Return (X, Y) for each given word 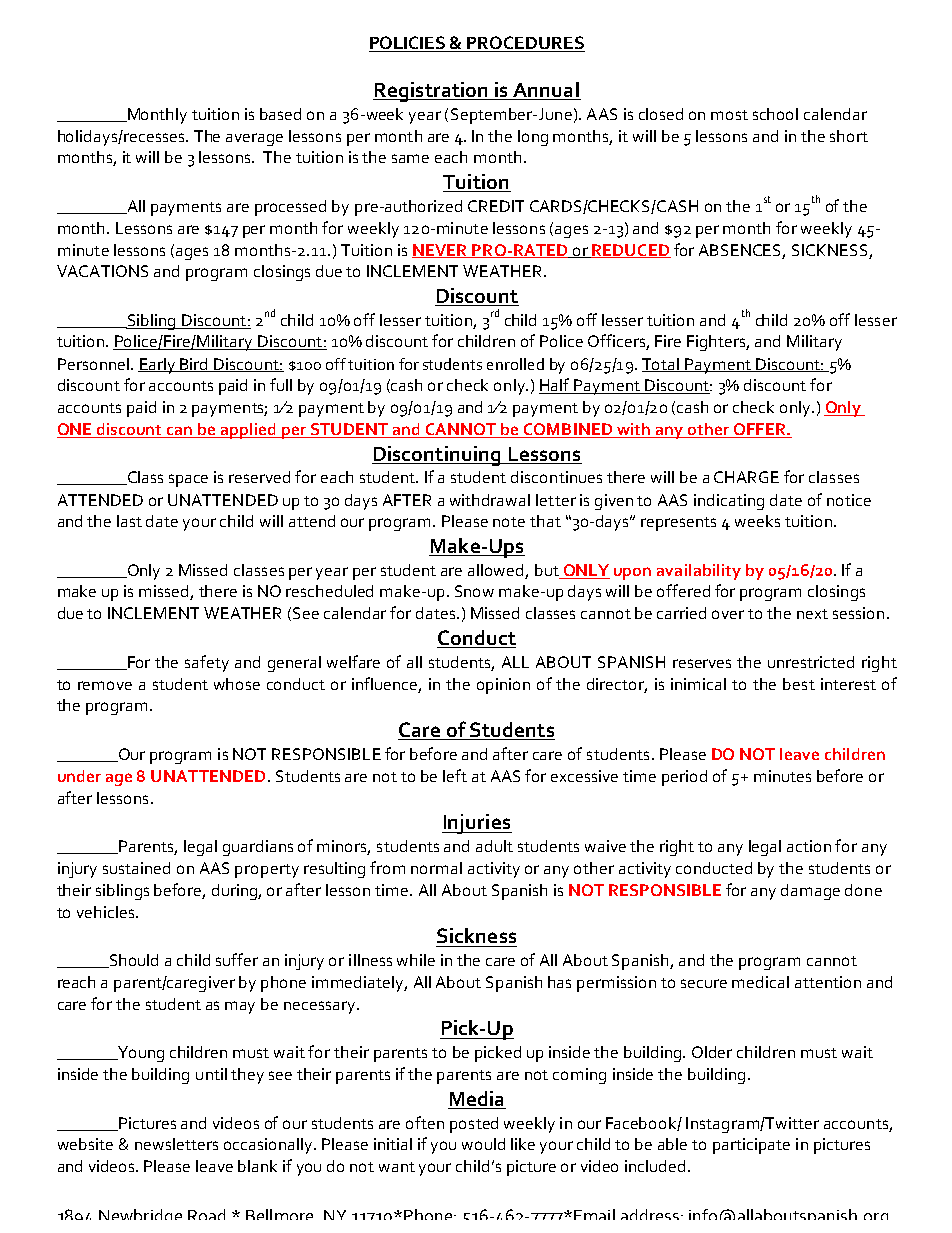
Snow (474, 591)
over (728, 614)
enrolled (515, 364)
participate (751, 1146)
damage (810, 892)
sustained (136, 868)
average (254, 139)
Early (158, 366)
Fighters (718, 343)
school (775, 114)
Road (206, 1214)
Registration (432, 92)
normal (436, 868)
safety (207, 663)
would (483, 1144)
